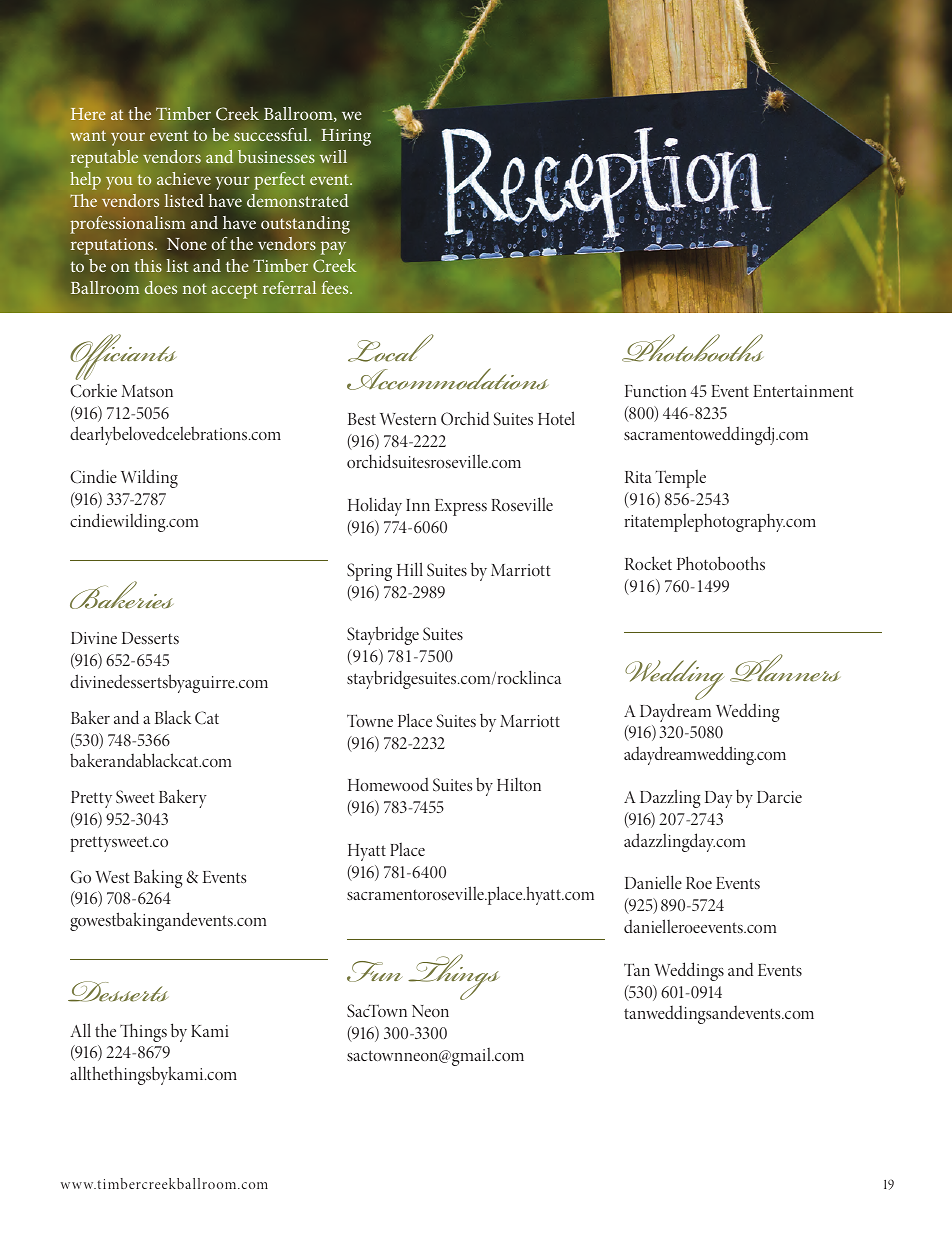 The image size is (952, 1233). Describe the element at coordinates (410, 569) in the screenshot. I see `Hill` at that location.
